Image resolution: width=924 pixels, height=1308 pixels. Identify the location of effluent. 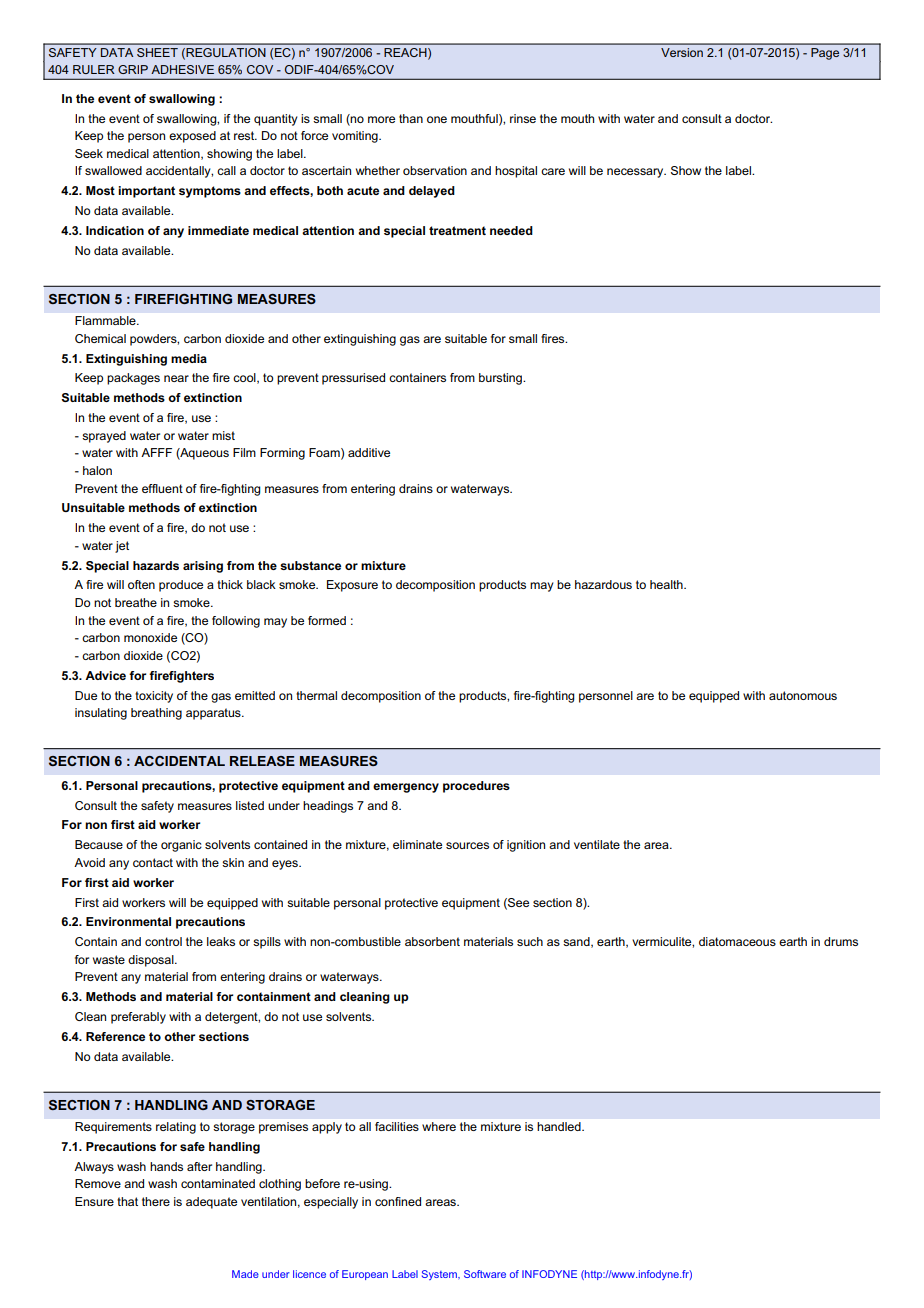
(162, 488).
